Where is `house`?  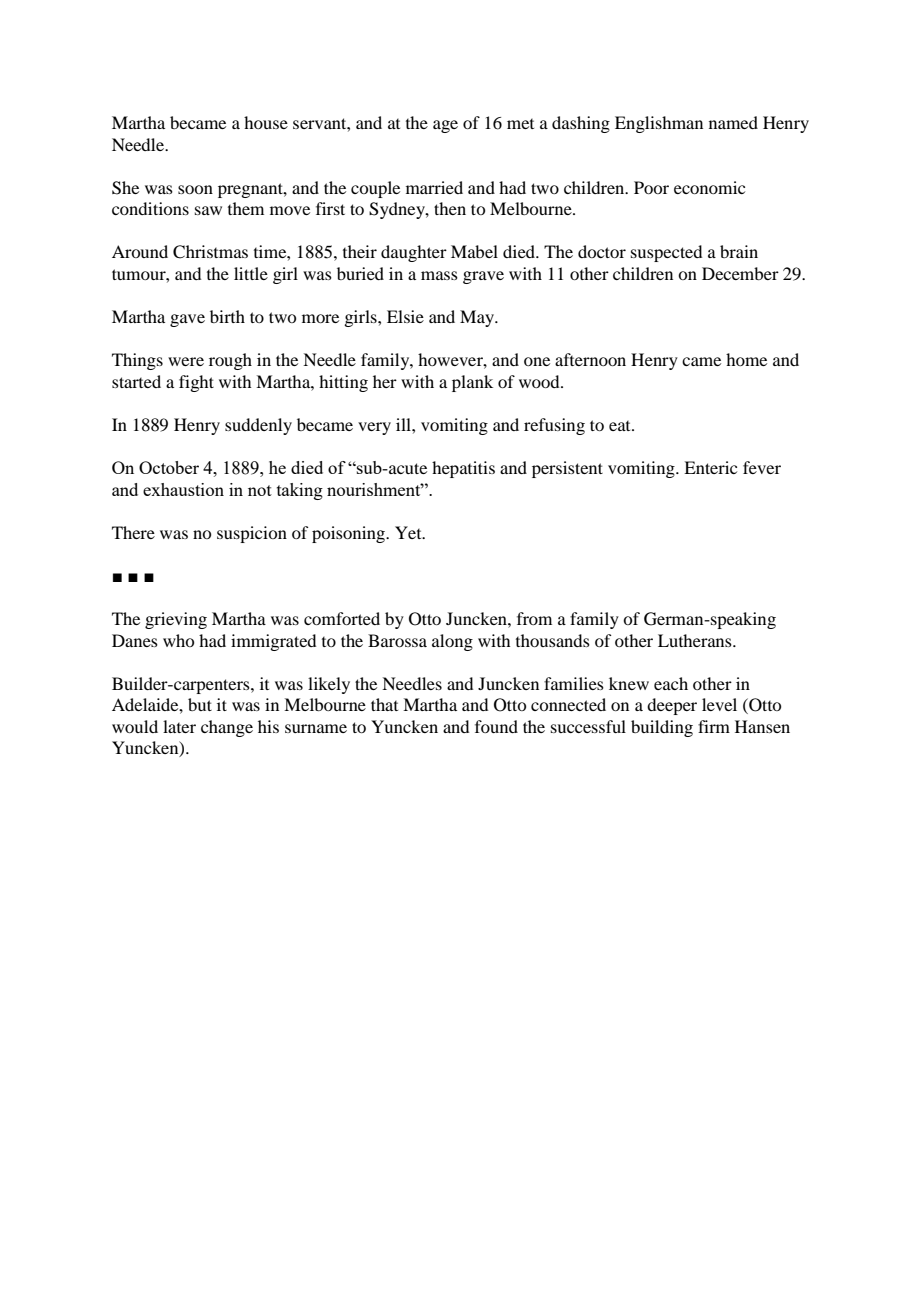
house is located at coordinates (266, 122).
